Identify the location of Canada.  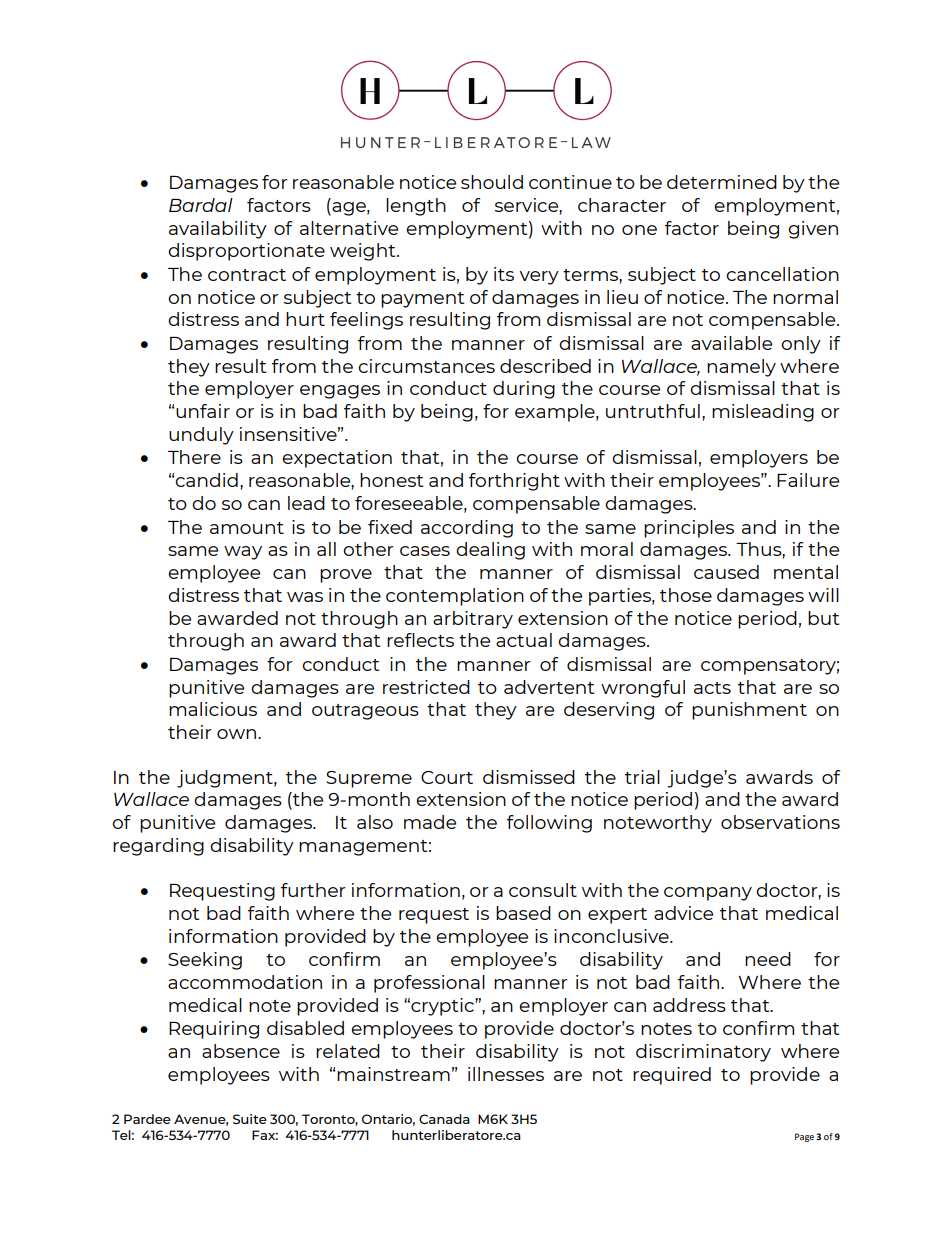
(444, 1119).
